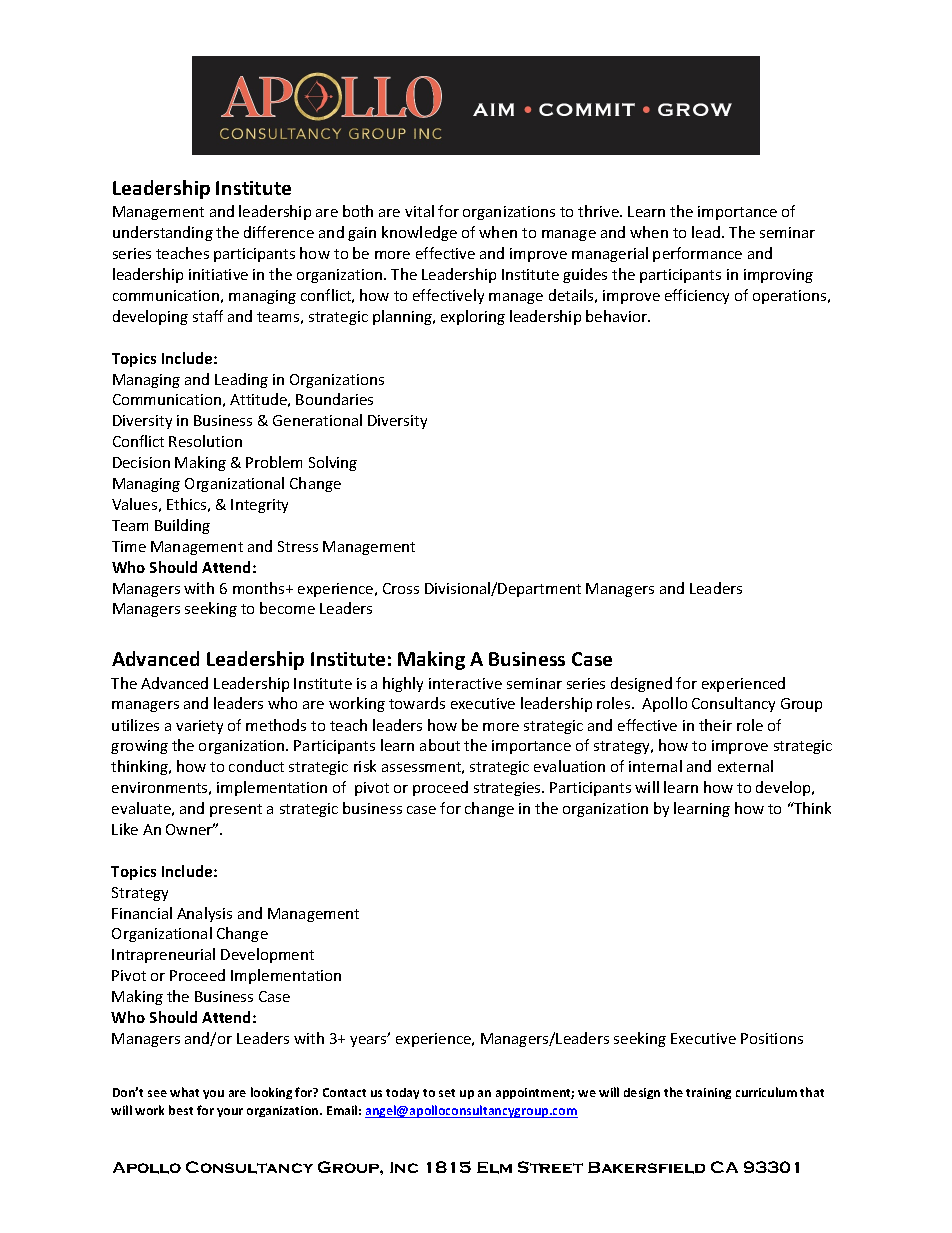 This document has height=1233, width=952. I want to click on your, so click(230, 1112).
